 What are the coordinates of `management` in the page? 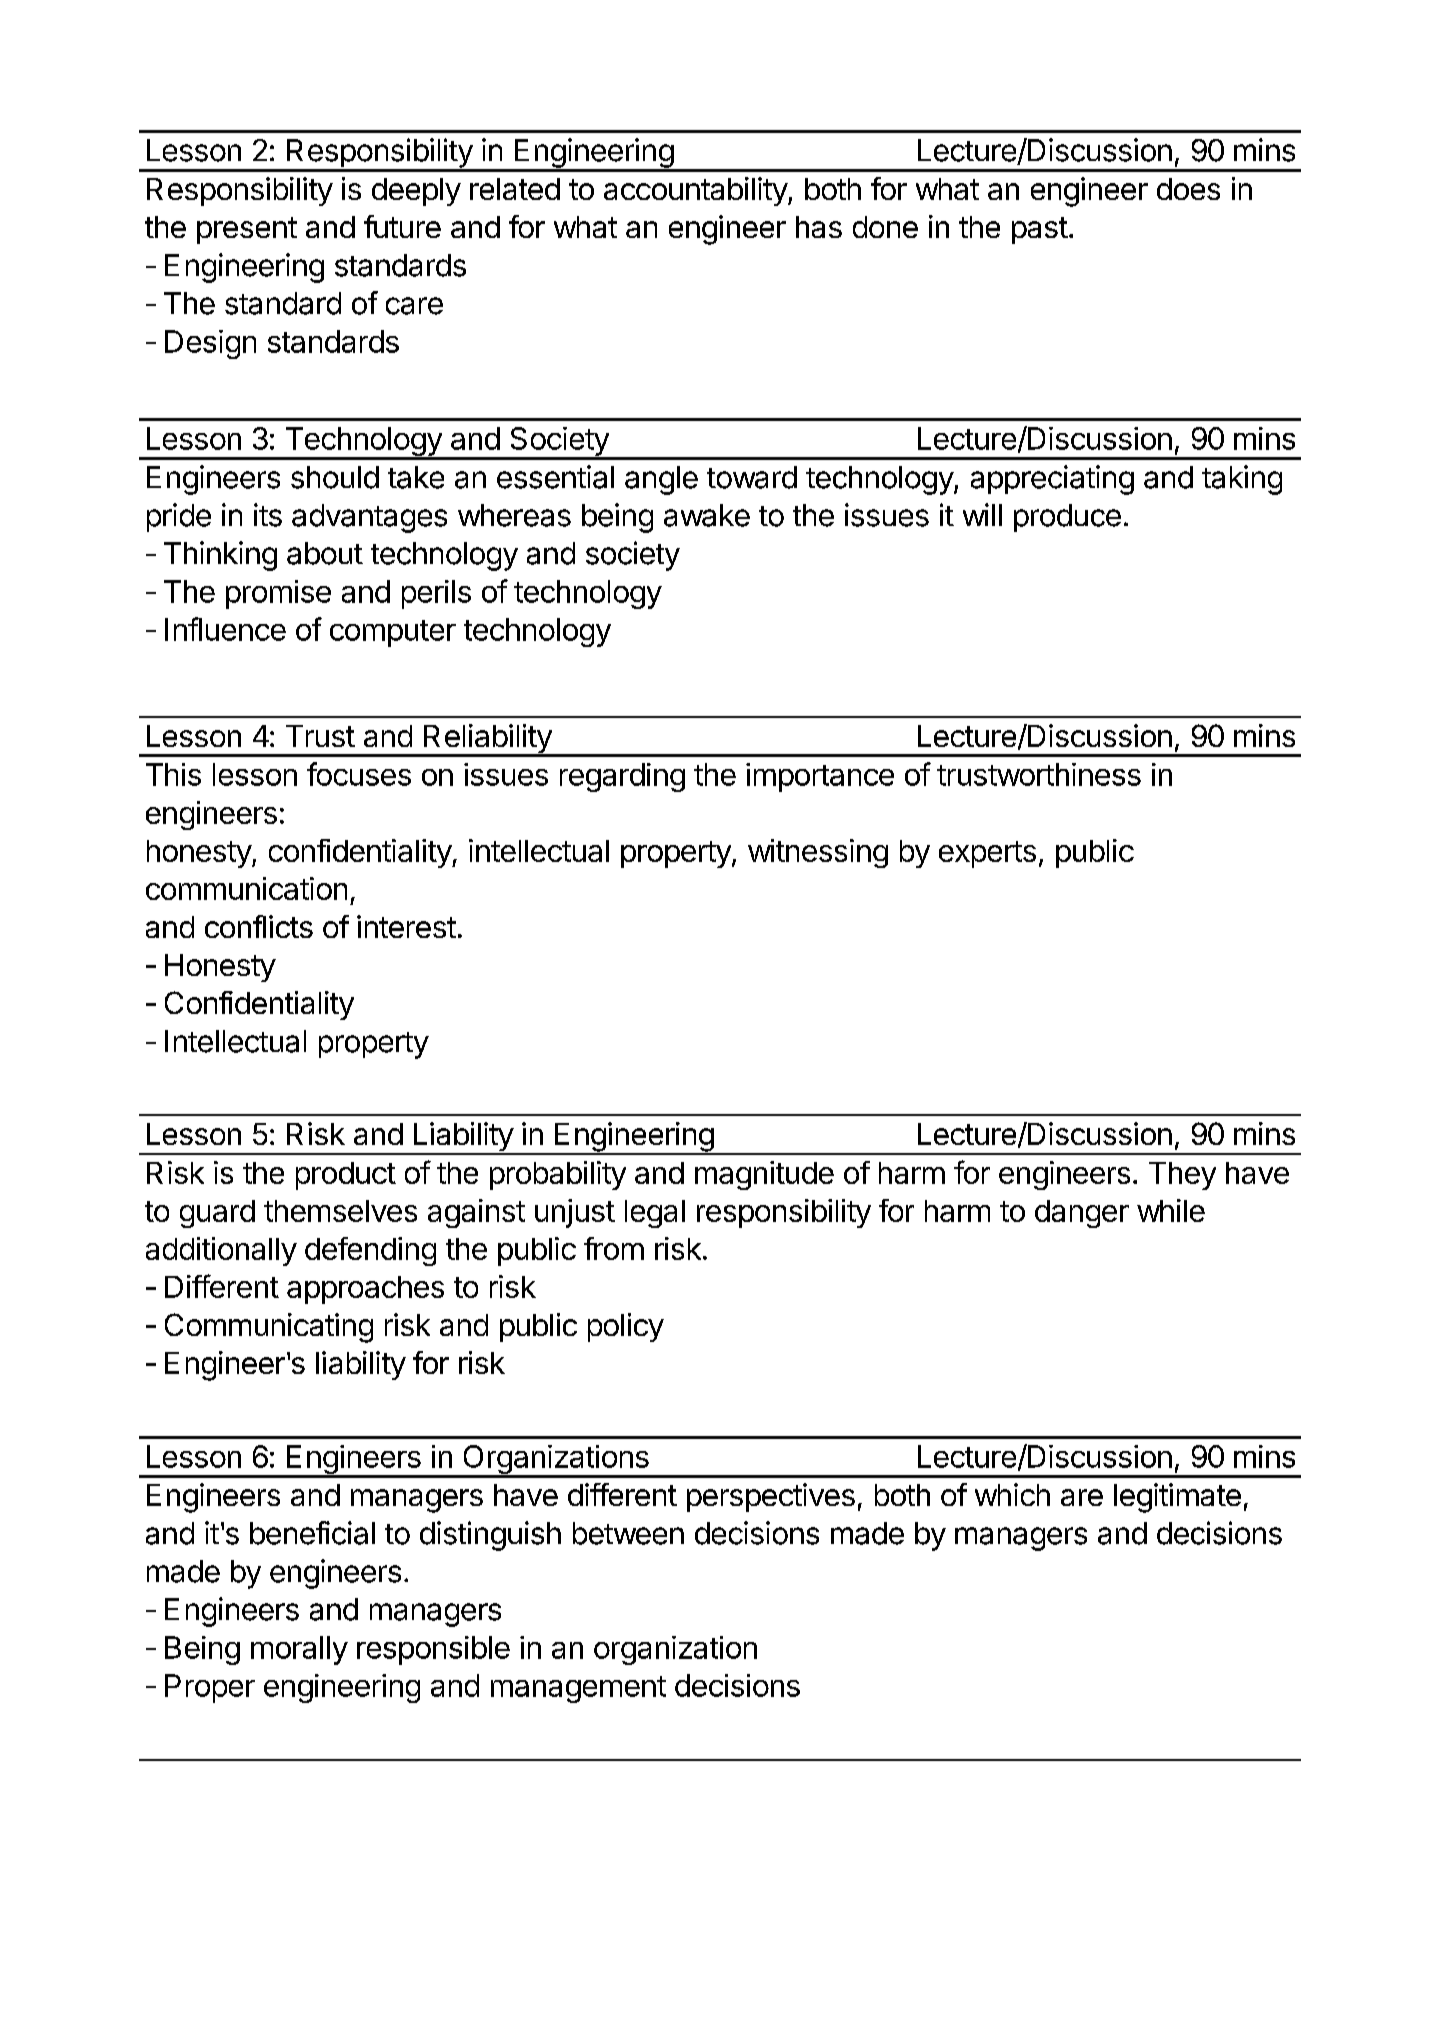 It's located at (578, 1689).
